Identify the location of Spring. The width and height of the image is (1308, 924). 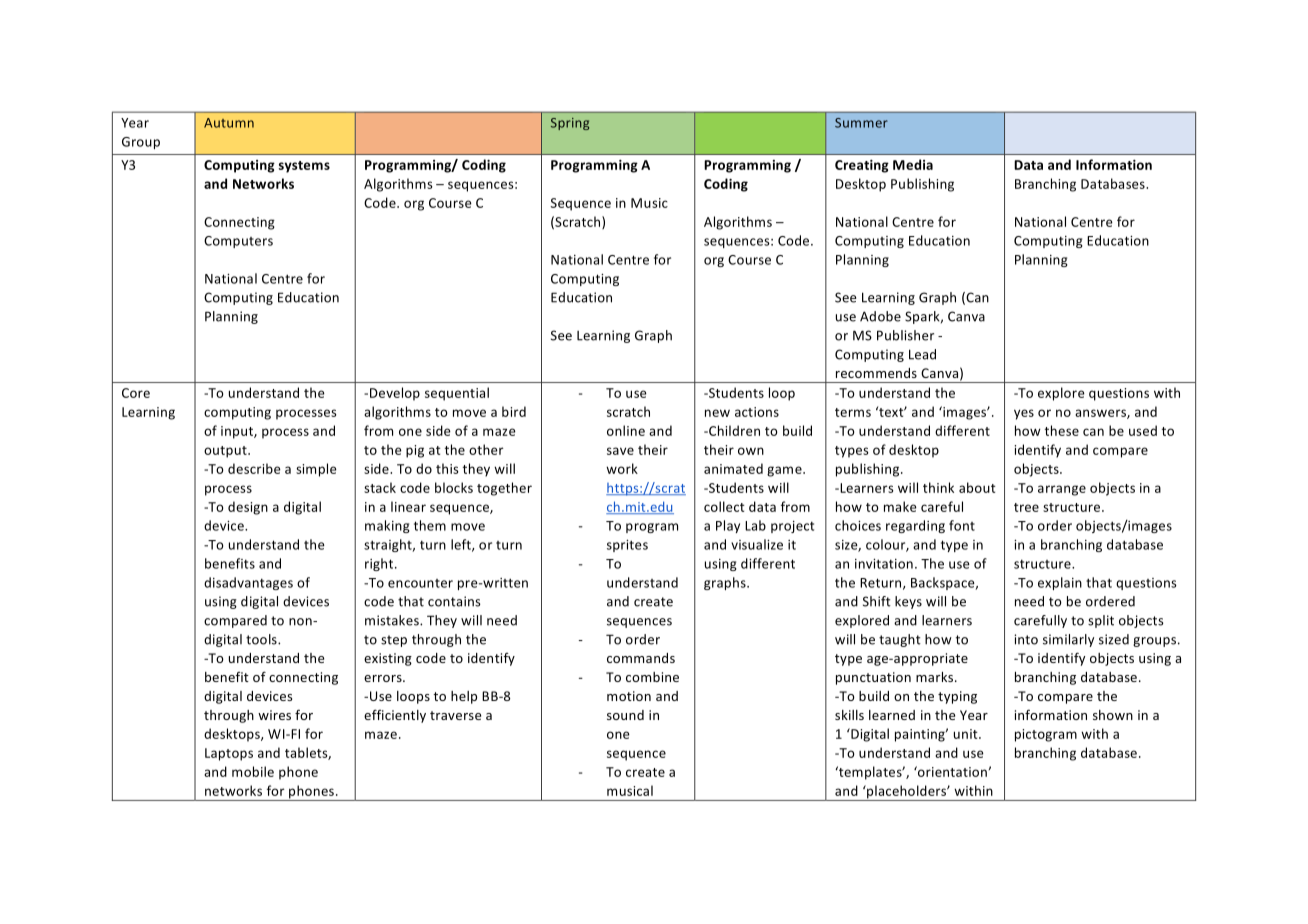
(570, 124).
